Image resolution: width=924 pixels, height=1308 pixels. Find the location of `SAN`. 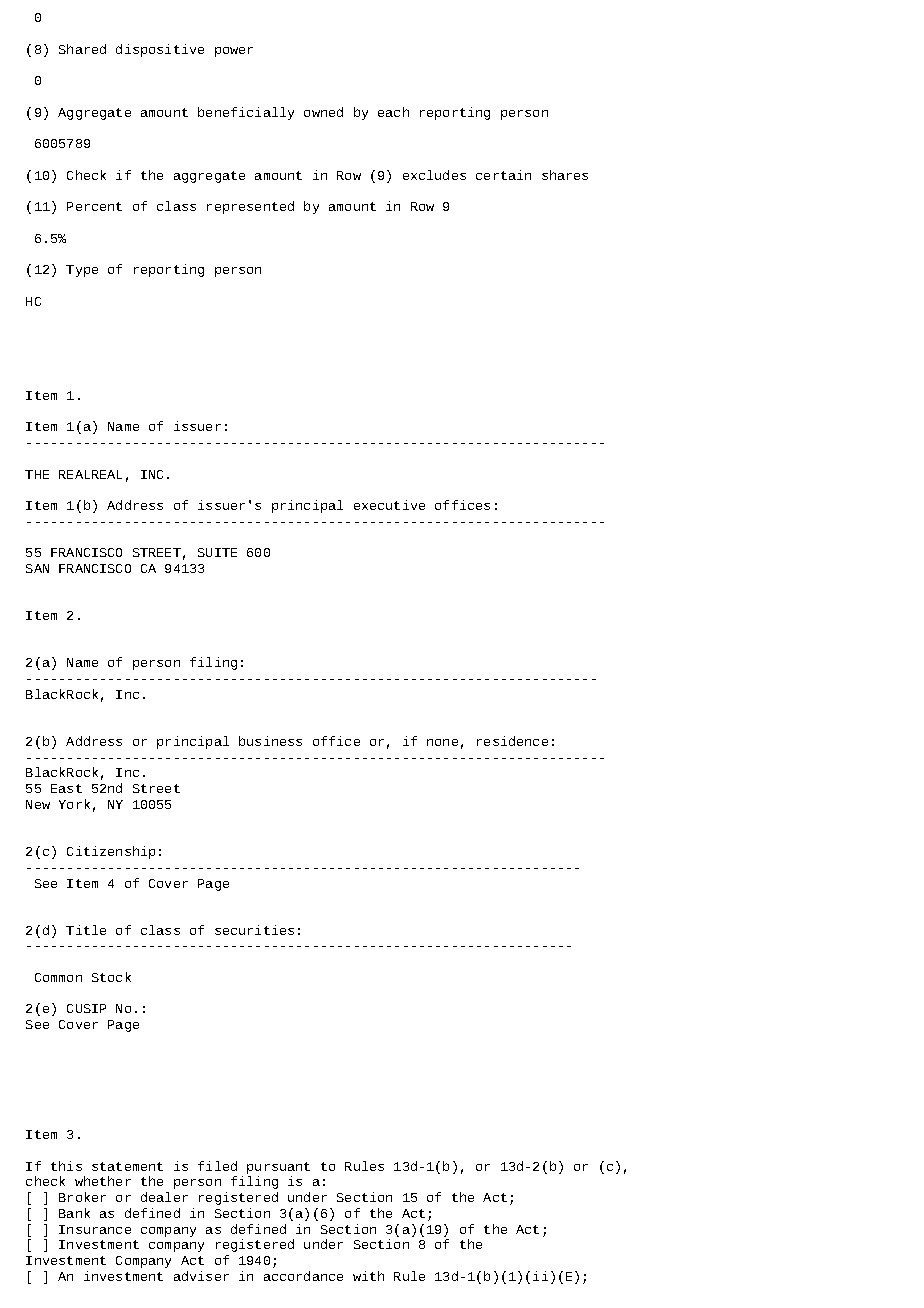

SAN is located at coordinates (37, 568).
